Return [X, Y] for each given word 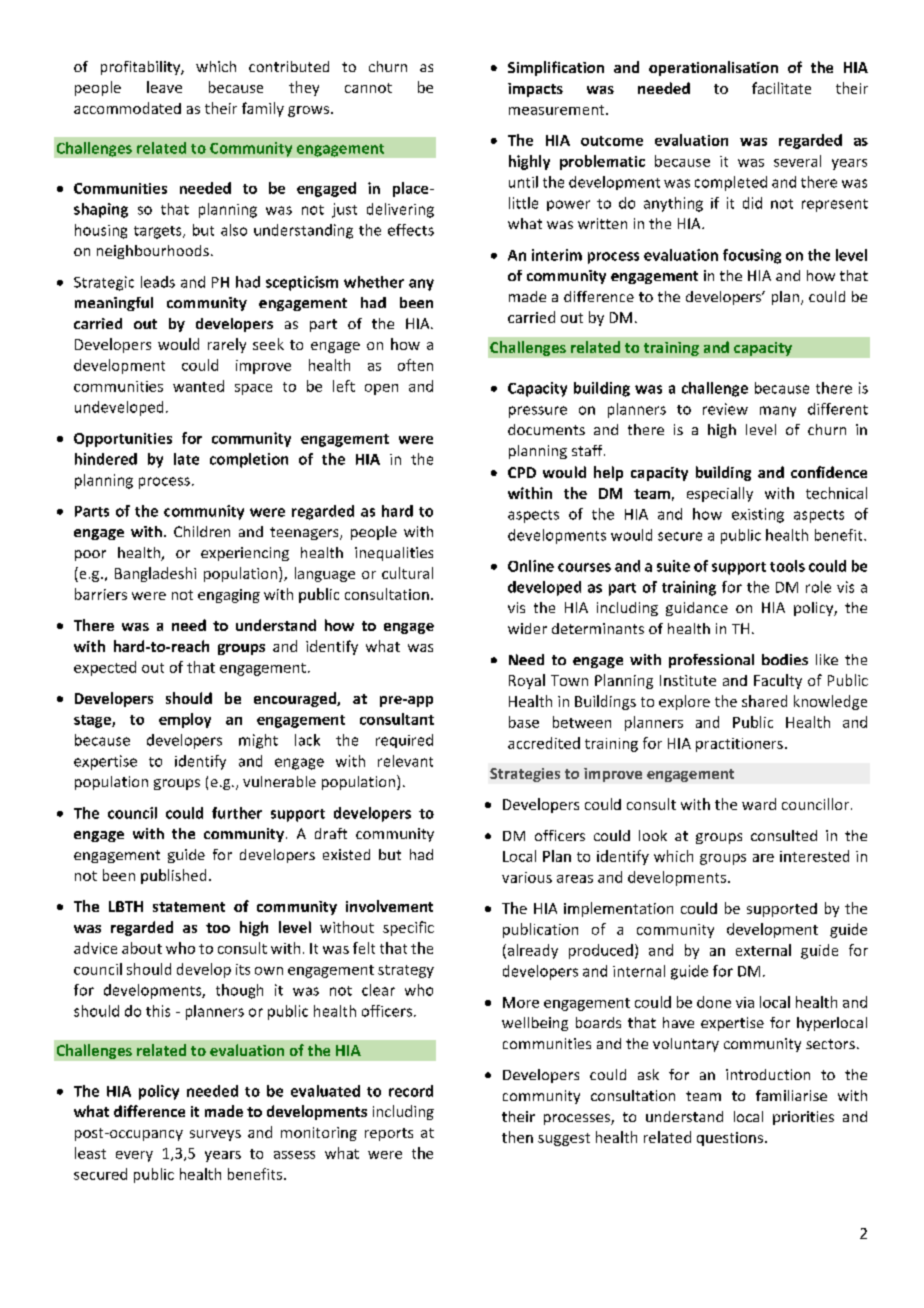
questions [730, 1139]
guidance [697, 609]
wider [527, 628]
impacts [535, 90]
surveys [215, 1135]
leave [164, 87]
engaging [229, 596]
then [517, 1137]
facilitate [781, 88]
